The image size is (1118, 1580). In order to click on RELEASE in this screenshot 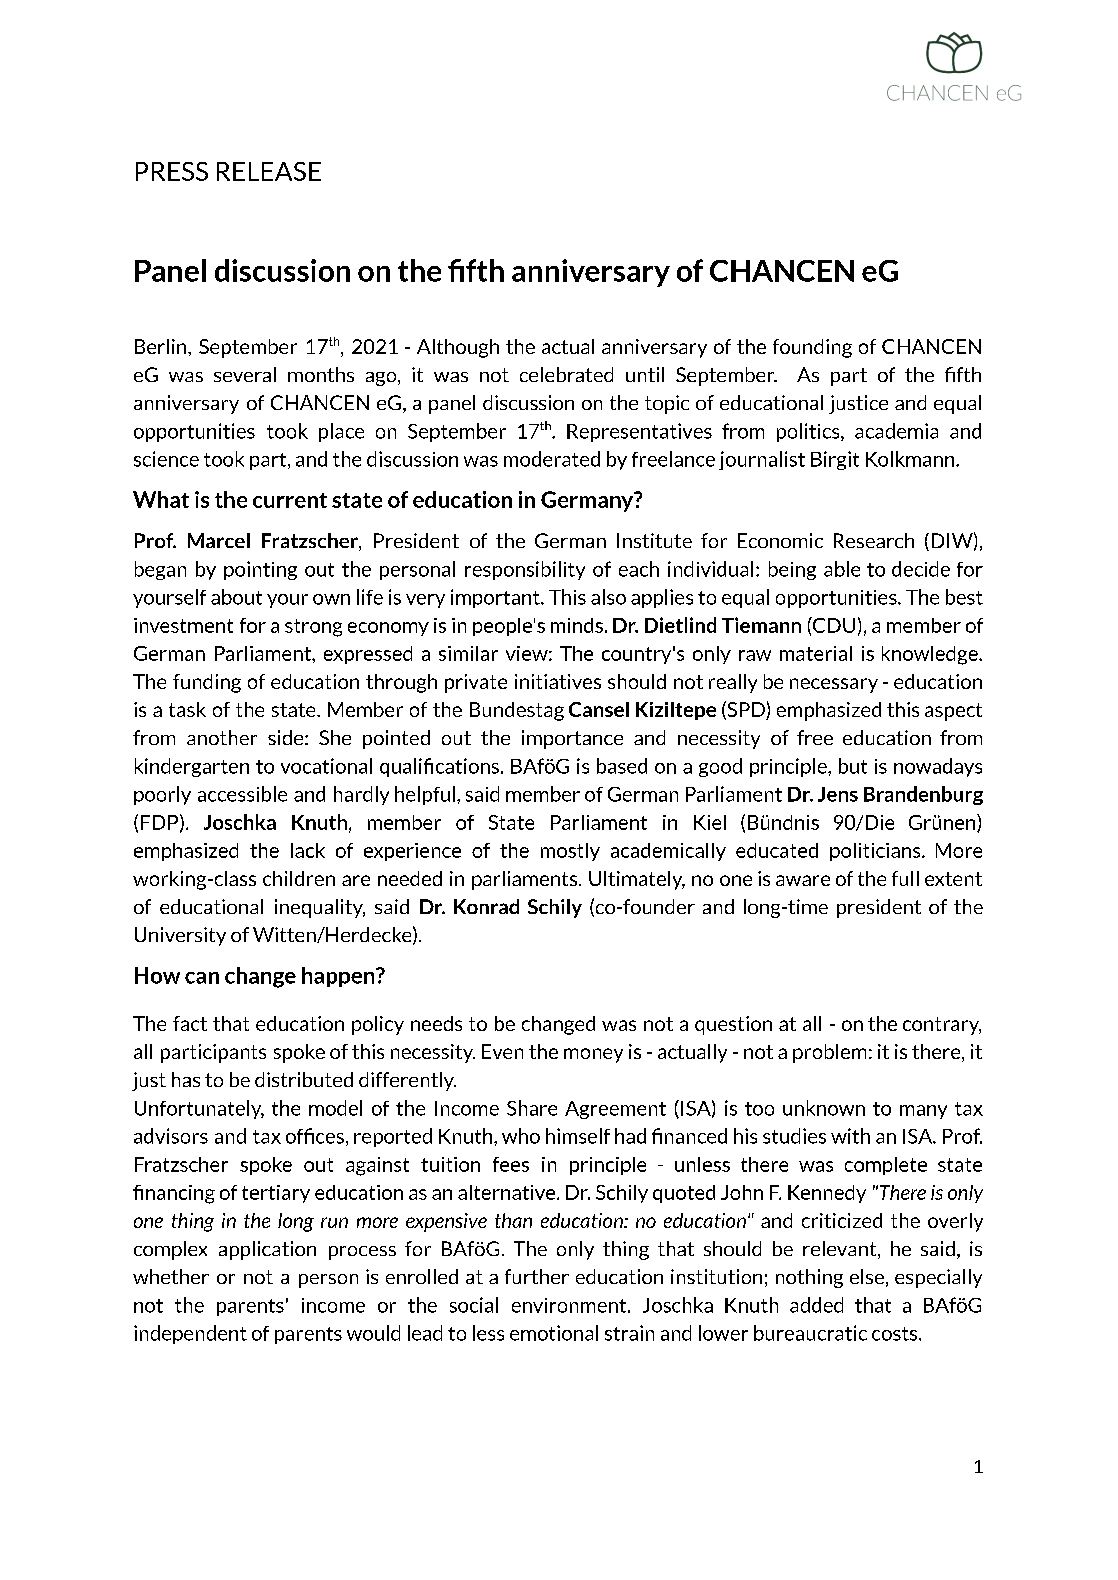, I will do `click(269, 171)`.
